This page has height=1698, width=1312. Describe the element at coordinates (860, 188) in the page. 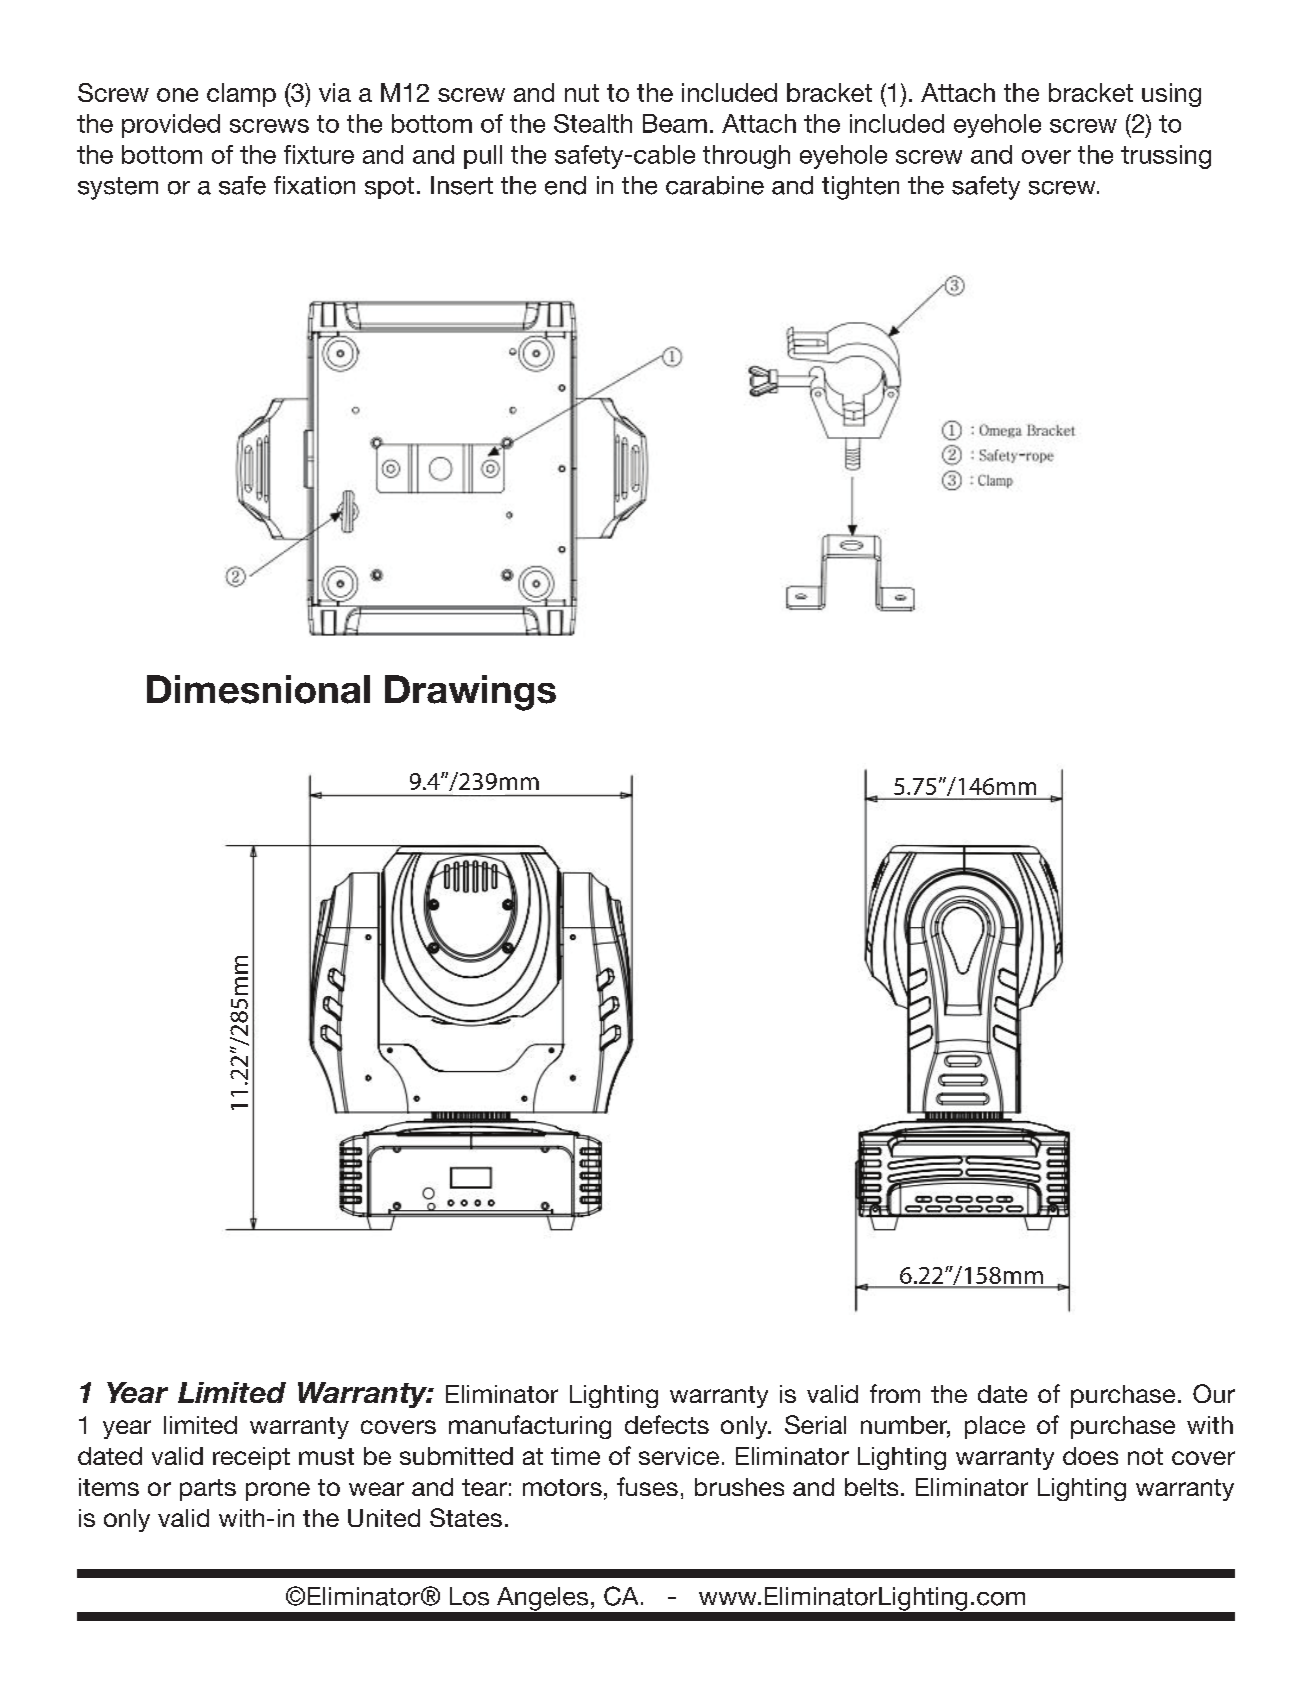

I see `tighten` at that location.
